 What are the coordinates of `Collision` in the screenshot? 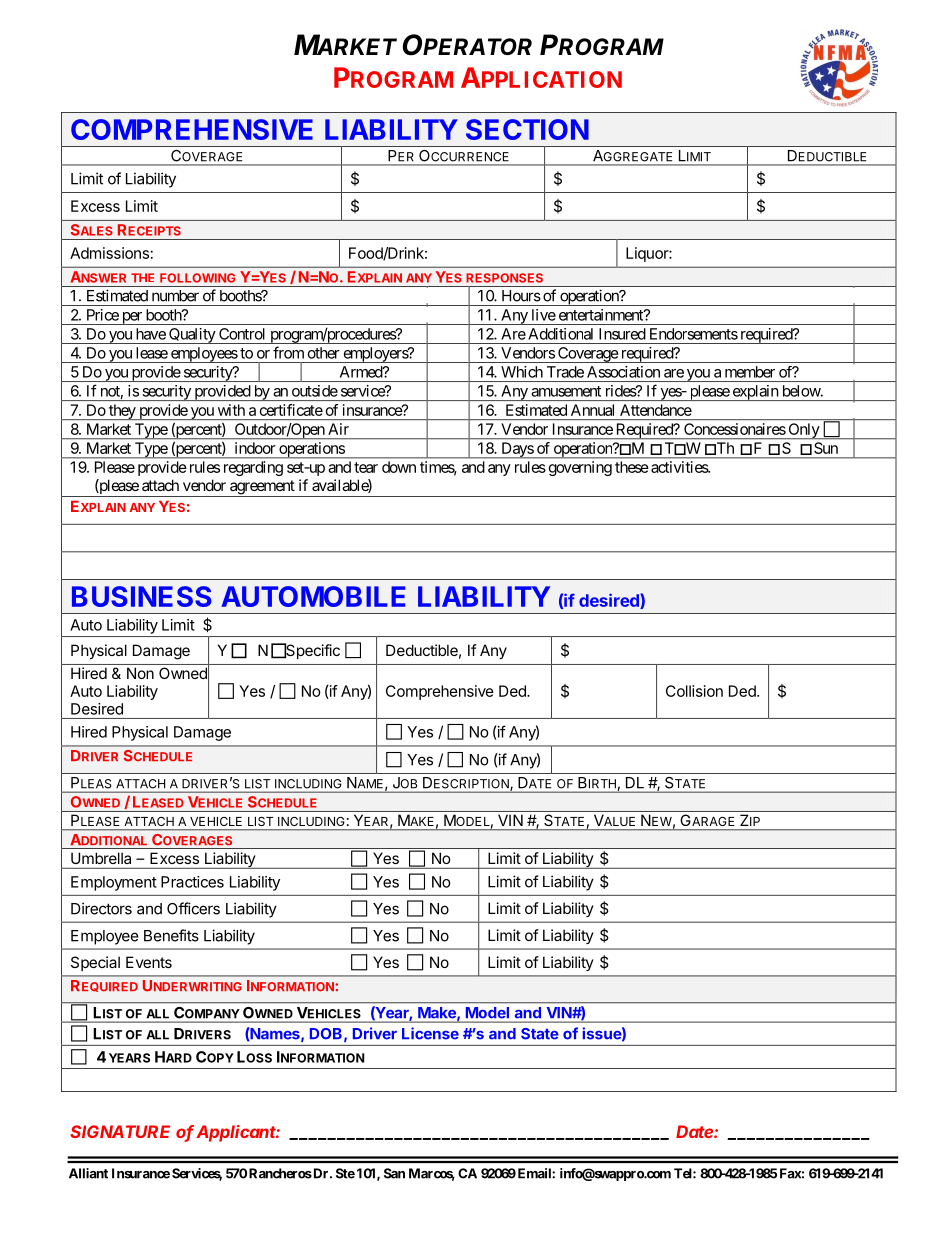 It's located at (694, 691).
